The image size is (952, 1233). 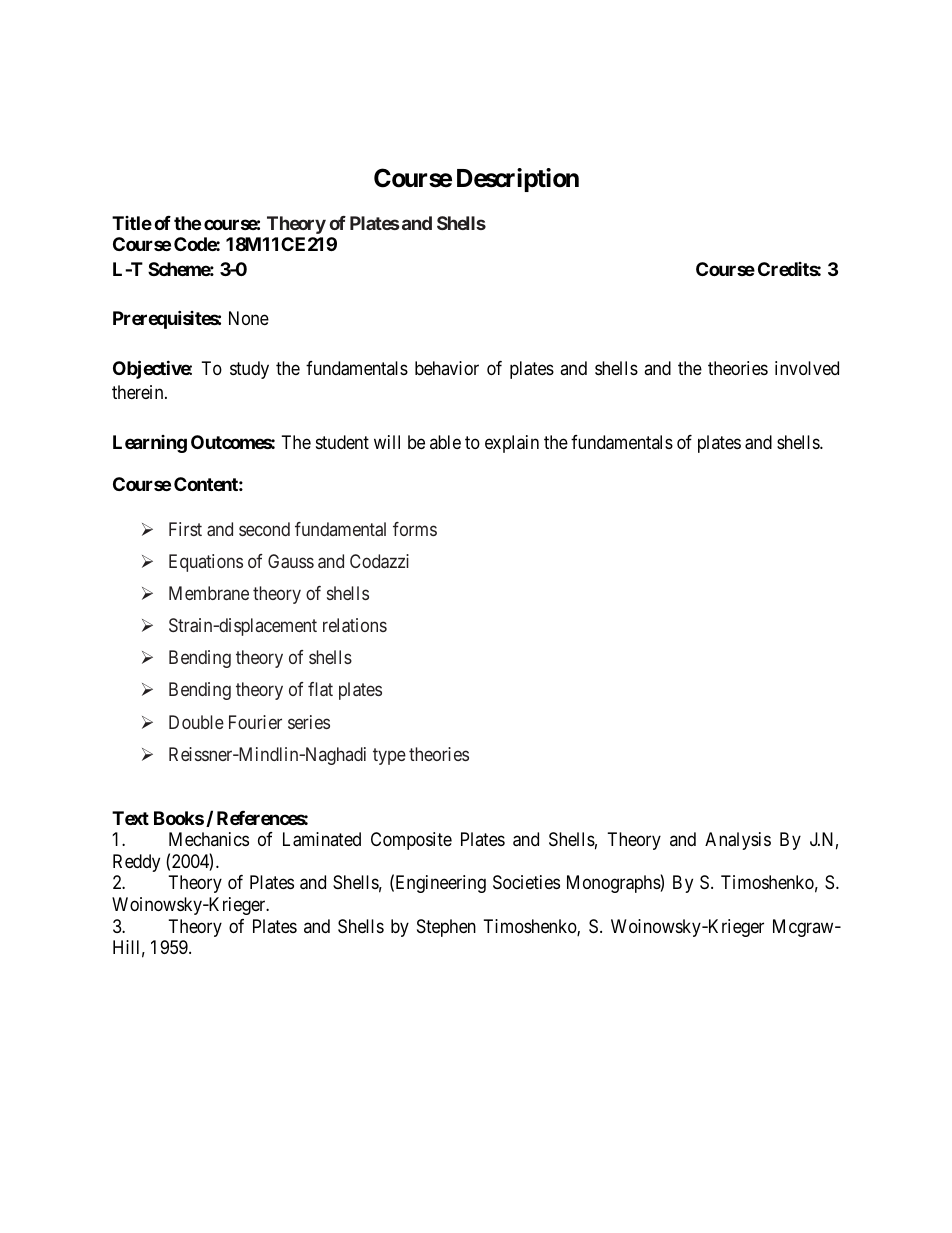 What do you see at coordinates (807, 368) in the document?
I see `involved` at bounding box center [807, 368].
